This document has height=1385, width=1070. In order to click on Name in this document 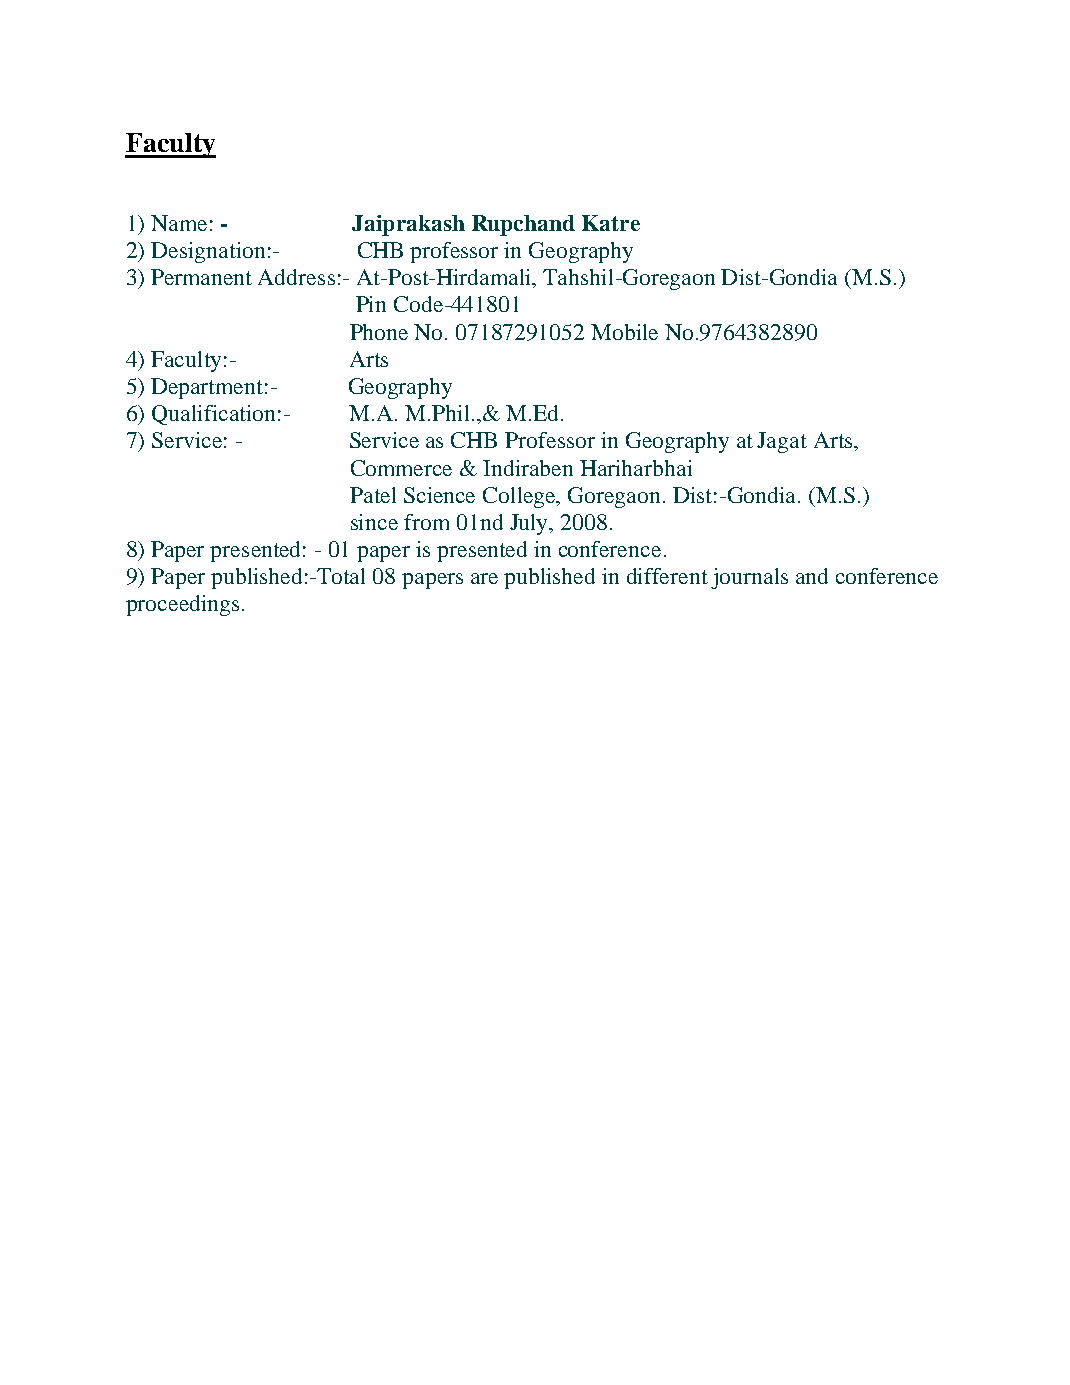, I will do `click(179, 223)`.
